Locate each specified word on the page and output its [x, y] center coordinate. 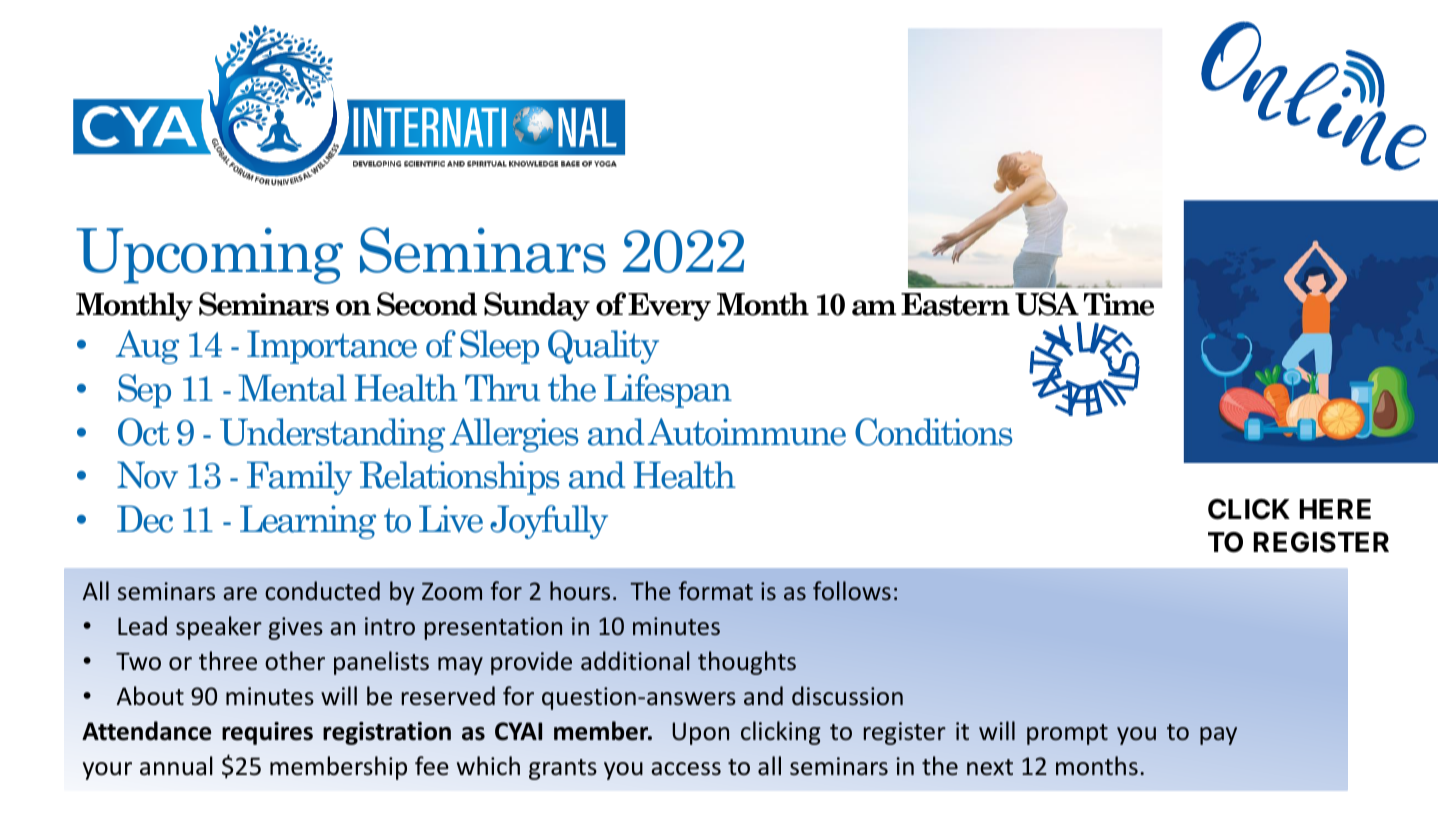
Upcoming [209, 256]
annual [176, 766]
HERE [1335, 509]
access [686, 769]
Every [669, 307]
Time [1119, 304]
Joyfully [549, 522]
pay [1218, 736]
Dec [145, 519]
